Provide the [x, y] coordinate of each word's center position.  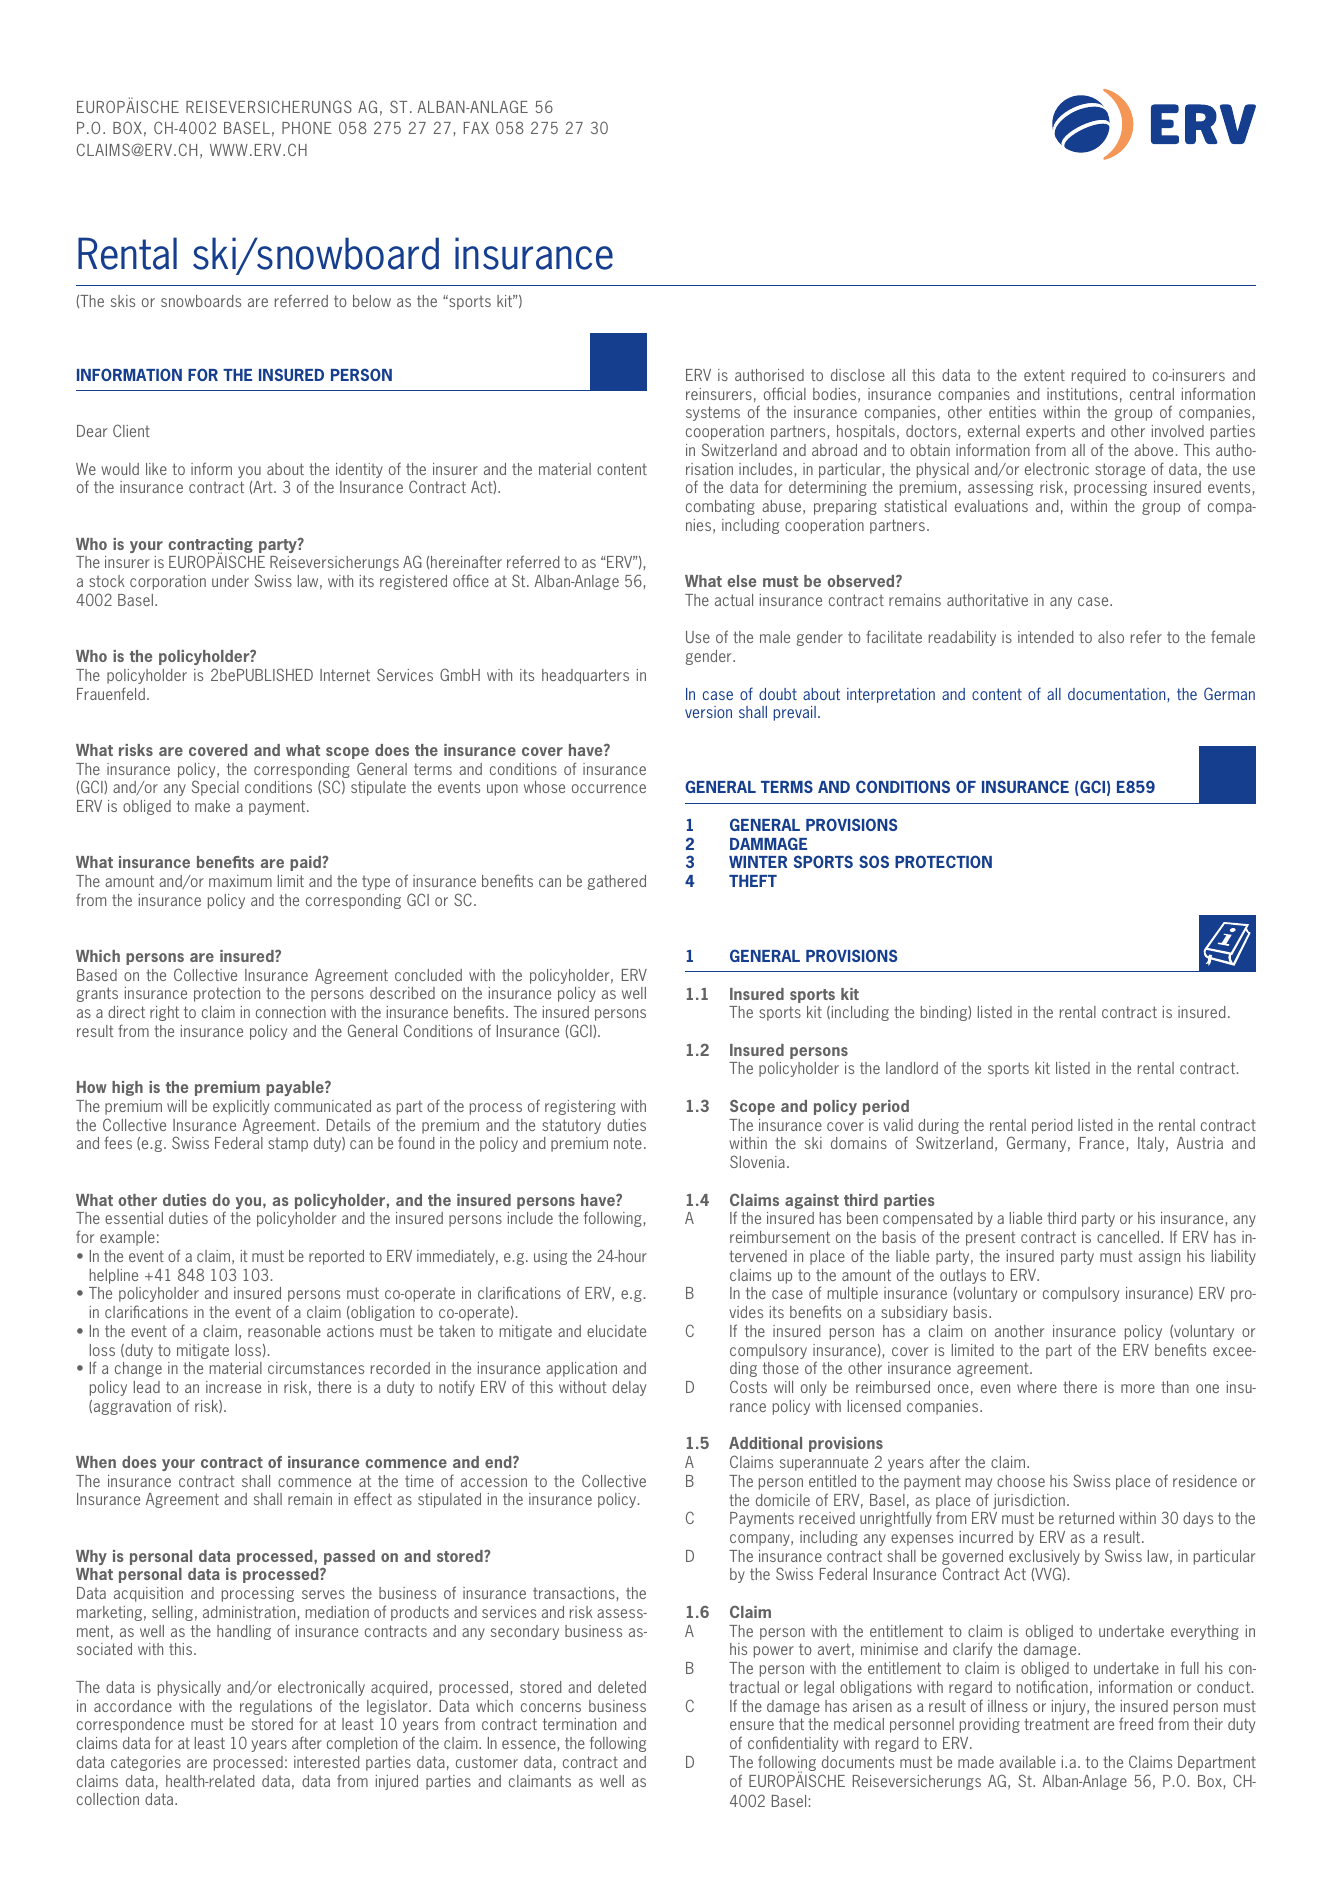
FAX [476, 128]
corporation [168, 582]
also [1111, 637]
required [1098, 376]
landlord [912, 1068]
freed [1136, 1723]
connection [291, 1012]
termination [579, 1724]
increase [233, 1387]
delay [629, 1388]
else [741, 581]
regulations [276, 1709]
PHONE [307, 127]
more [1138, 1388]
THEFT [753, 881]
